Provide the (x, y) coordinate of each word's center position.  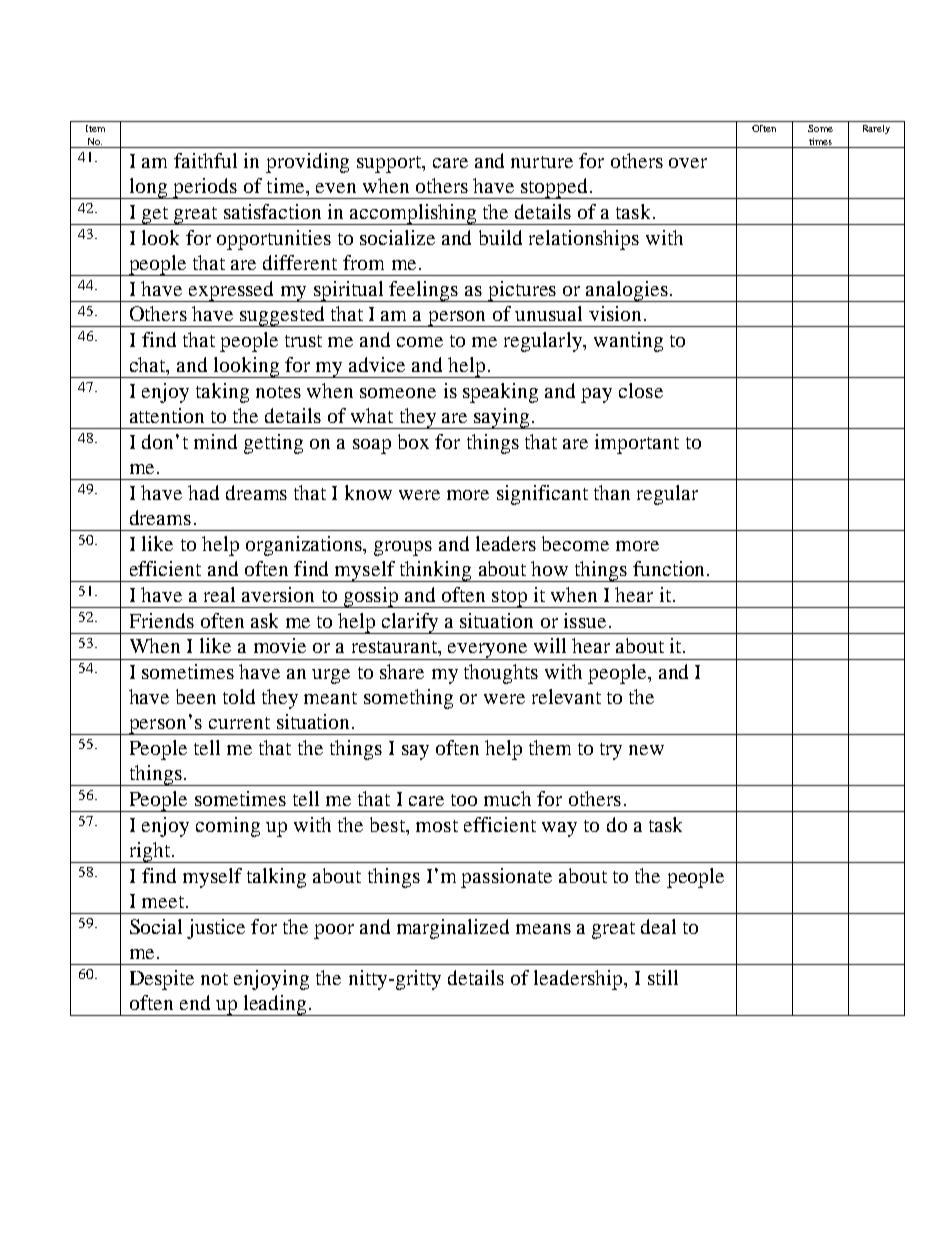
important (637, 444)
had (203, 492)
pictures (522, 291)
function (670, 568)
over (688, 163)
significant (542, 495)
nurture (542, 162)
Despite (162, 980)
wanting (628, 342)
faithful (205, 160)
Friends (162, 620)
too (464, 800)
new (646, 750)
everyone (488, 651)
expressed (231, 291)
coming (228, 827)
